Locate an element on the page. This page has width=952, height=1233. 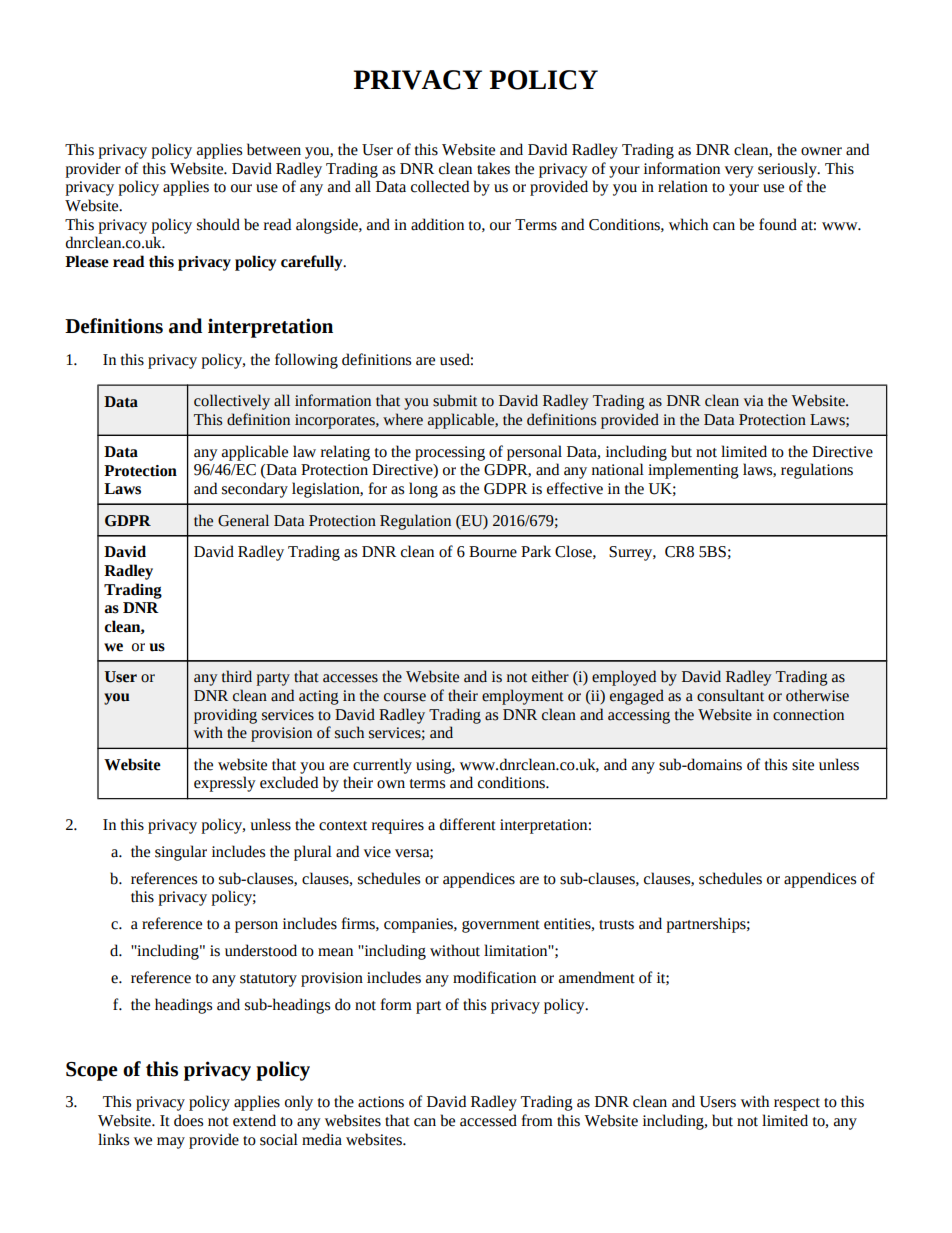
does is located at coordinates (188, 1120).
